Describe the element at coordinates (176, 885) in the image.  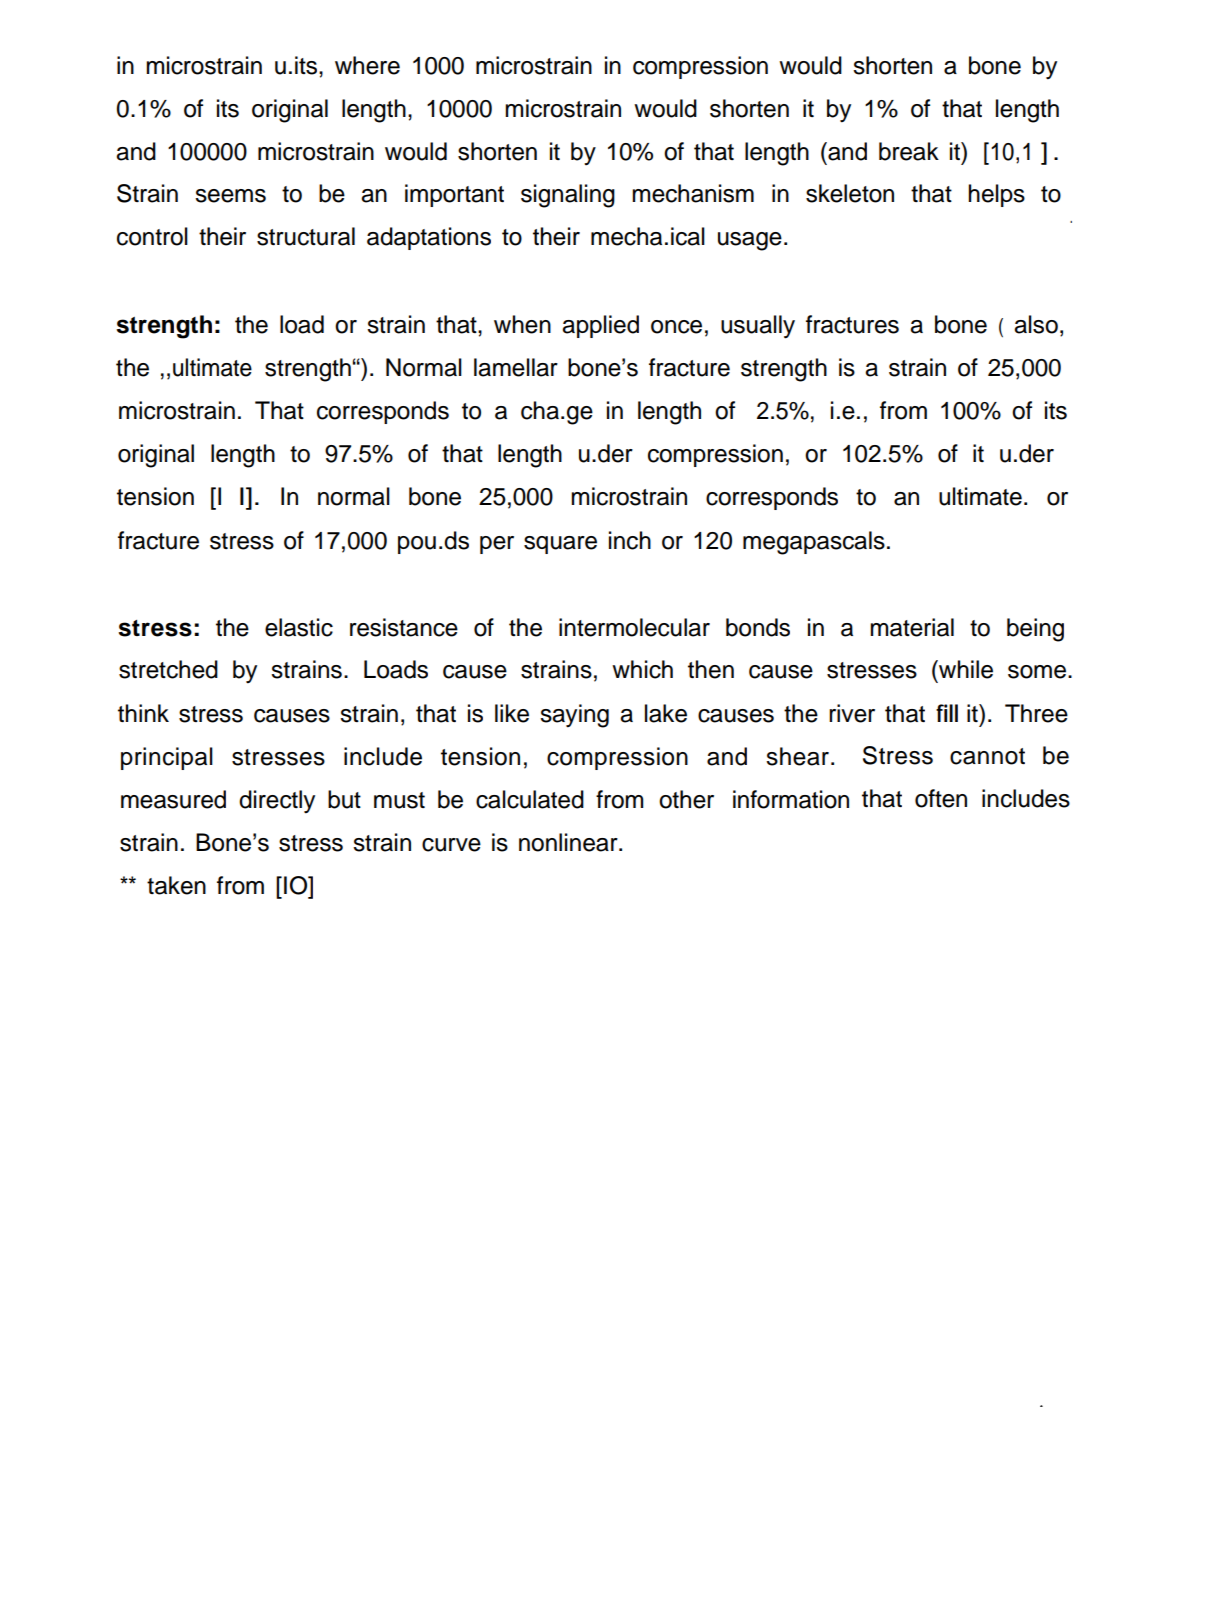
I see `taken` at that location.
